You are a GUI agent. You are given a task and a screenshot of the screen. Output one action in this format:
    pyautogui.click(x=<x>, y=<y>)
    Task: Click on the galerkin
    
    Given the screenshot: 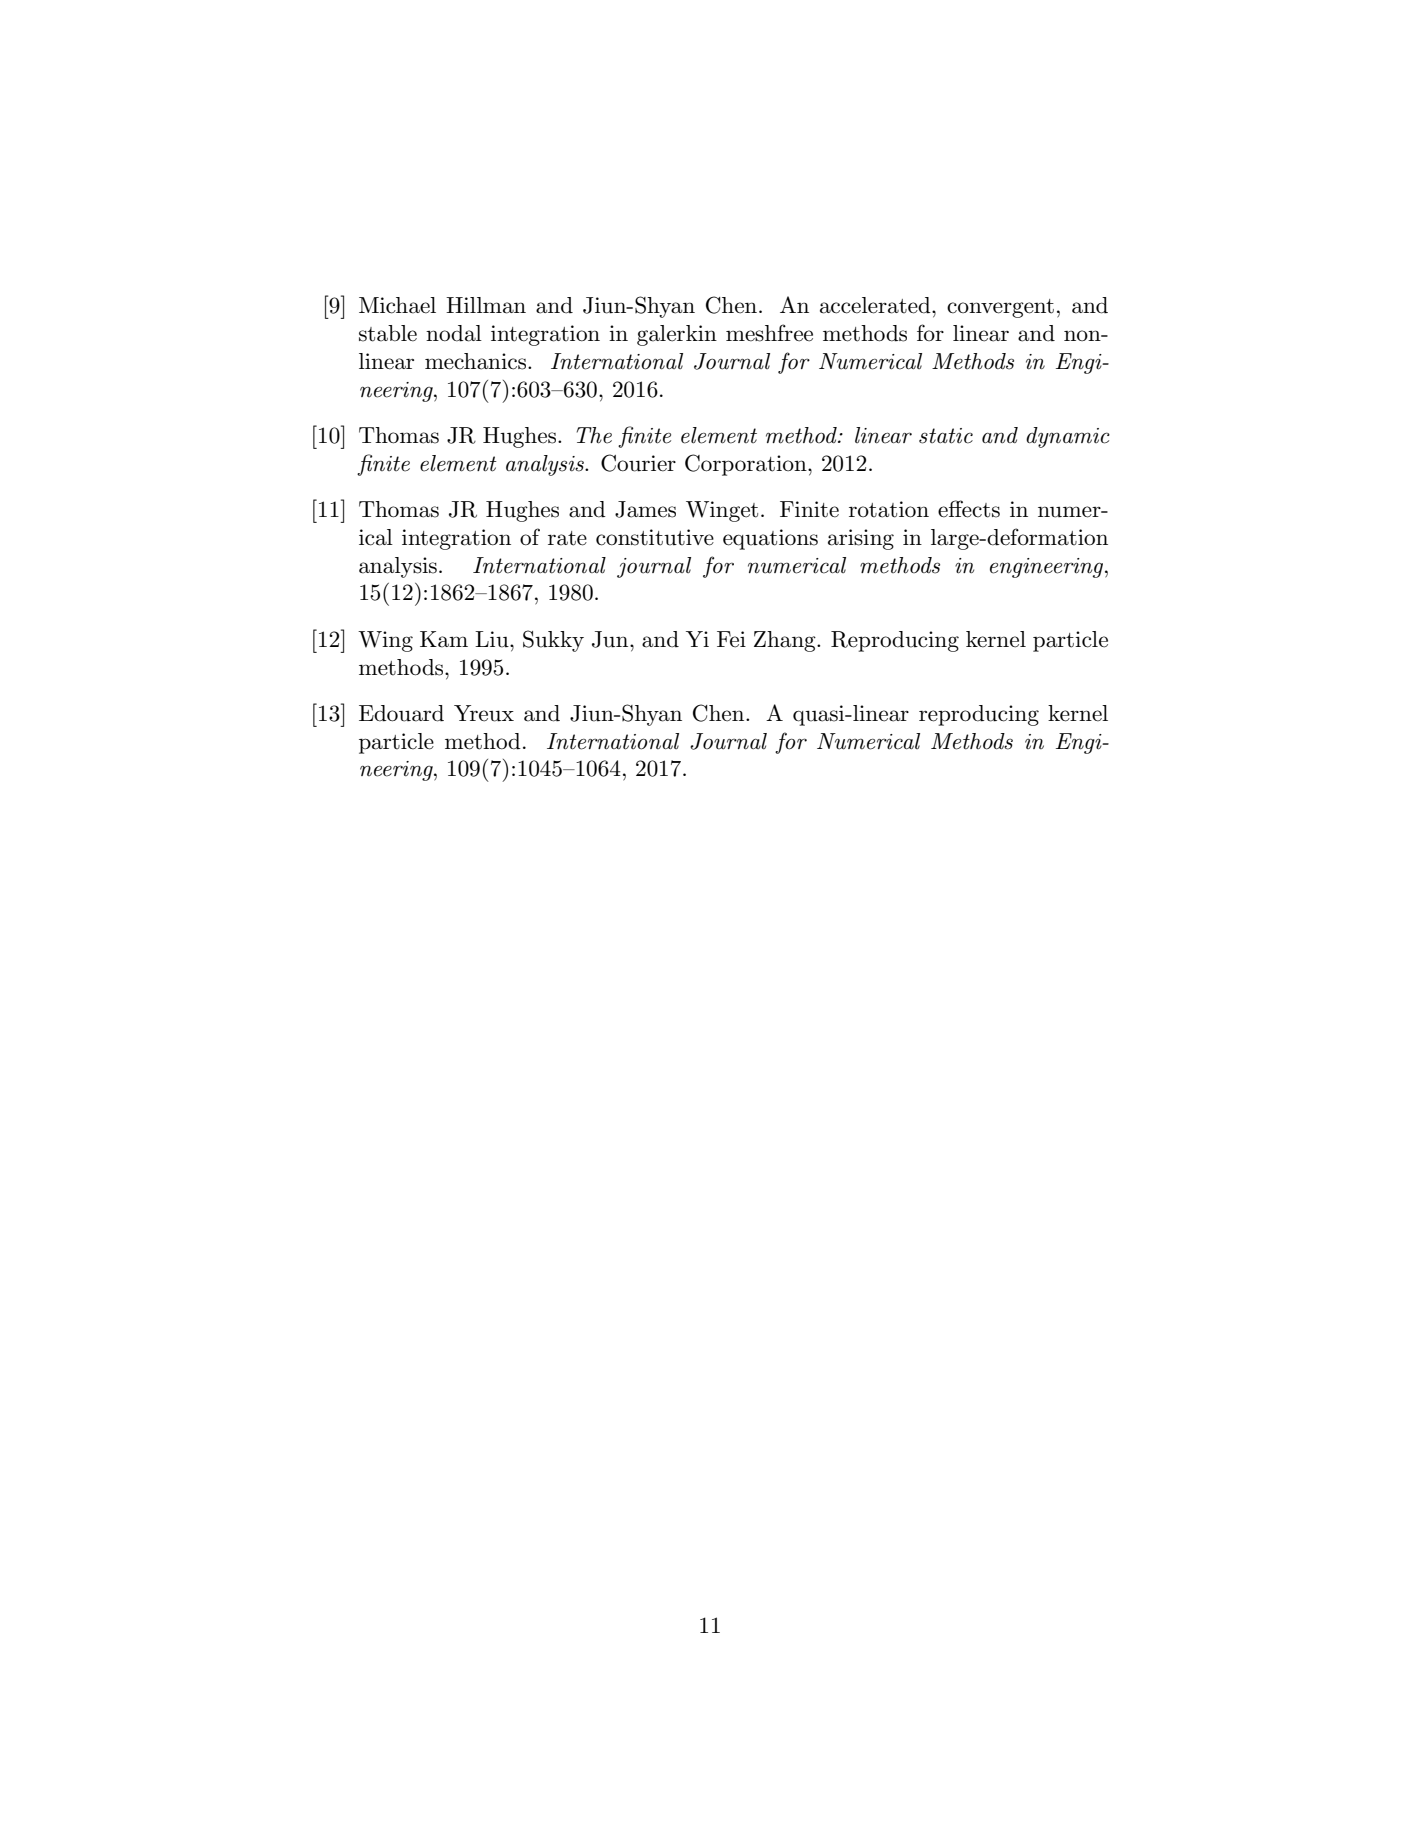 What is the action you would take?
    pyautogui.click(x=677, y=335)
